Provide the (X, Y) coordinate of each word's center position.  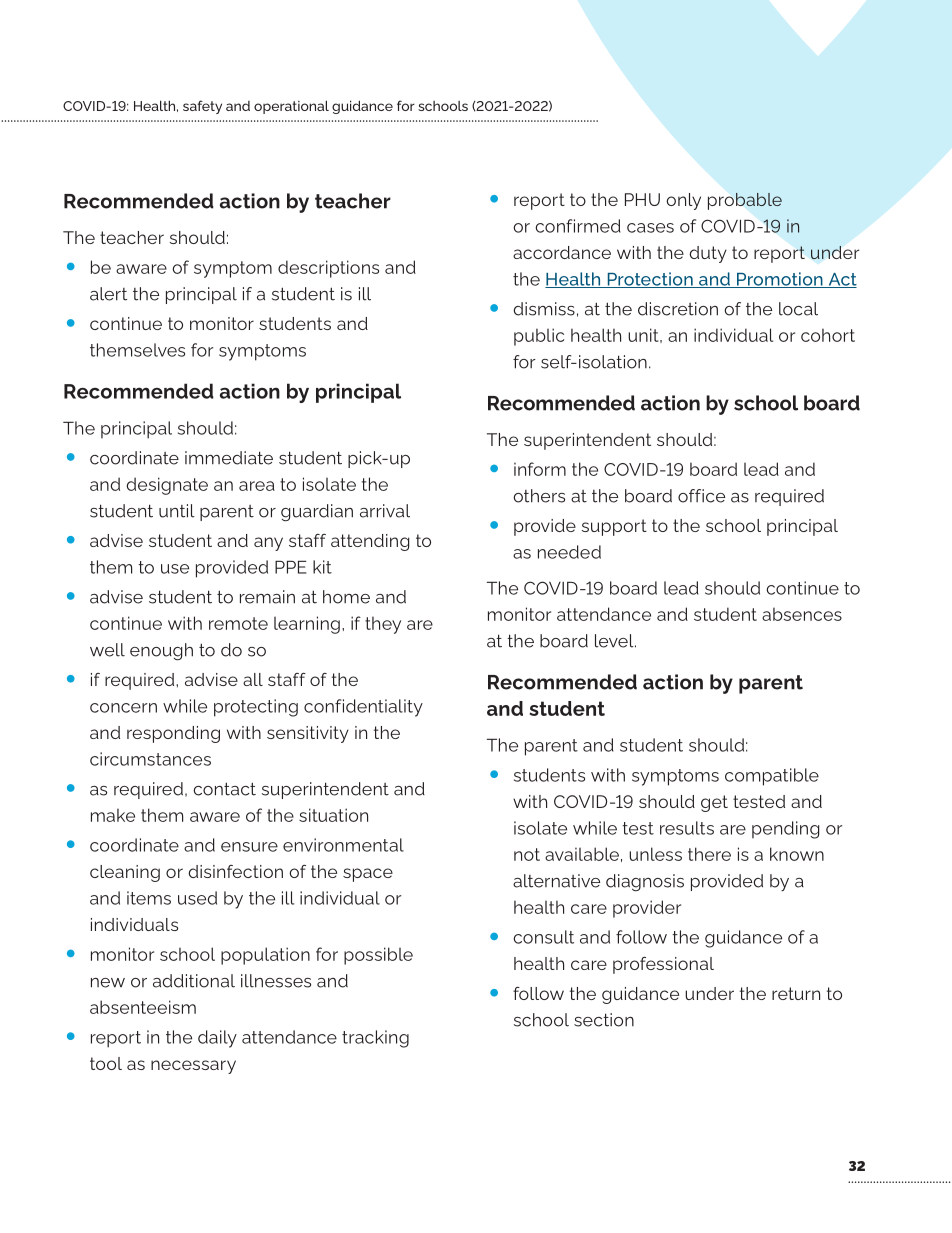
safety (202, 107)
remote (238, 623)
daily (217, 1039)
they (383, 625)
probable (745, 201)
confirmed (578, 226)
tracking (375, 1039)
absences (802, 614)
